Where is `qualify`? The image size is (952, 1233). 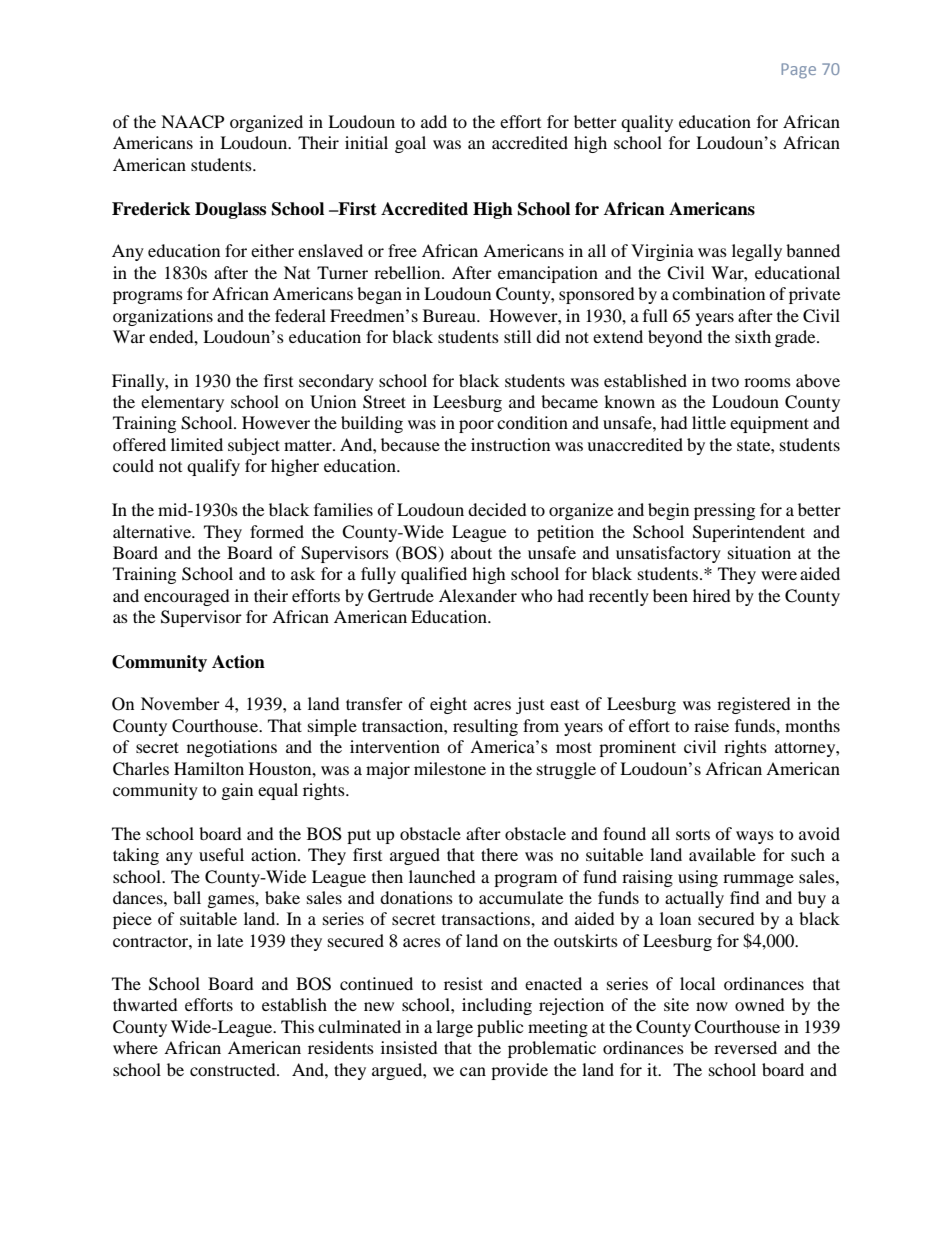 qualify is located at coordinates (213, 467).
